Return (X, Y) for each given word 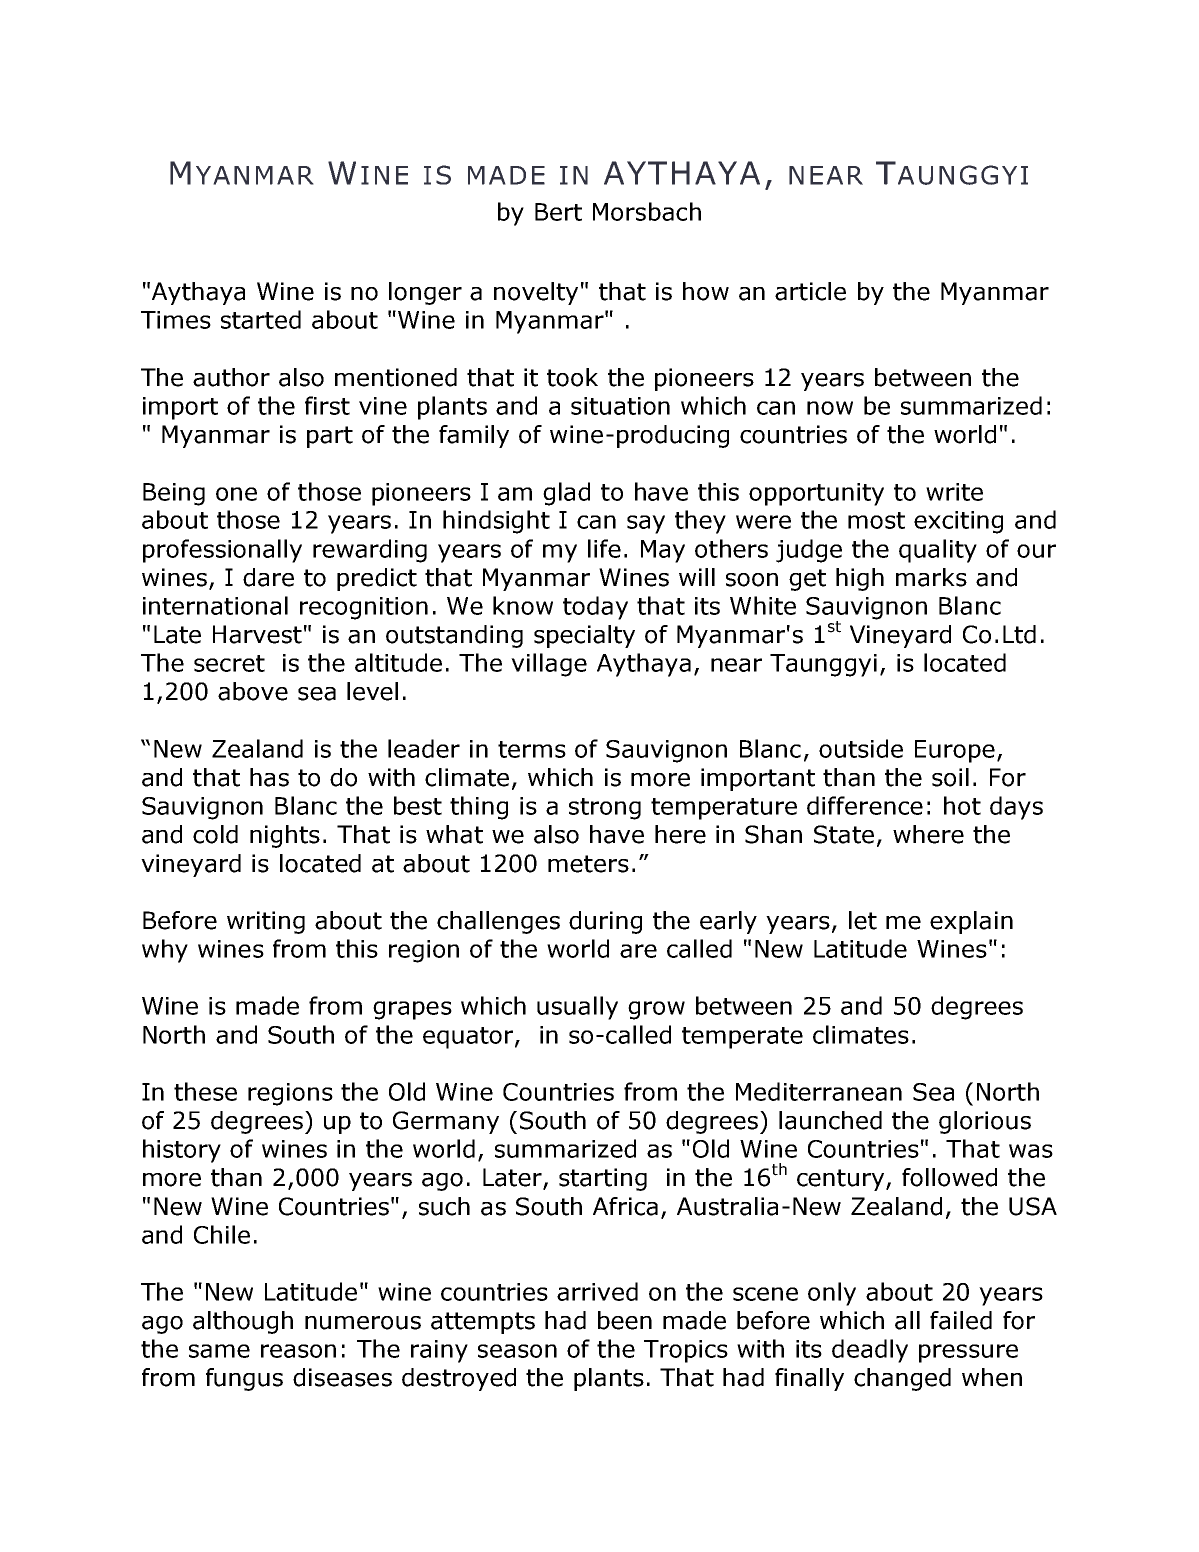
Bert (558, 212)
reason (298, 1351)
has (269, 777)
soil (950, 777)
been (625, 1320)
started (261, 319)
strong (605, 809)
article (810, 291)
